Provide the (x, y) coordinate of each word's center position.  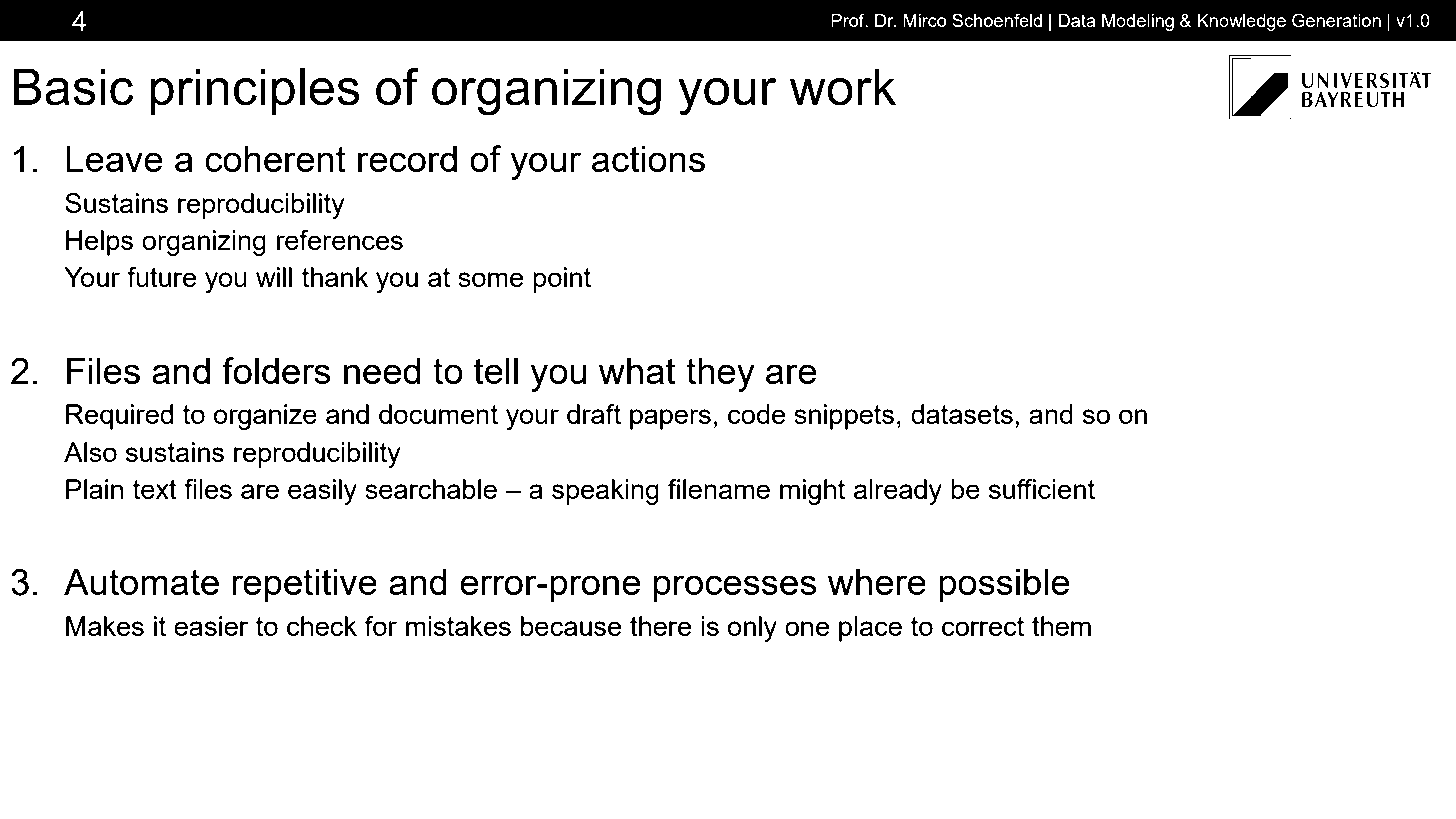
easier (211, 626)
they (720, 375)
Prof (849, 20)
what (637, 371)
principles (255, 91)
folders (276, 370)
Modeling (1138, 22)
